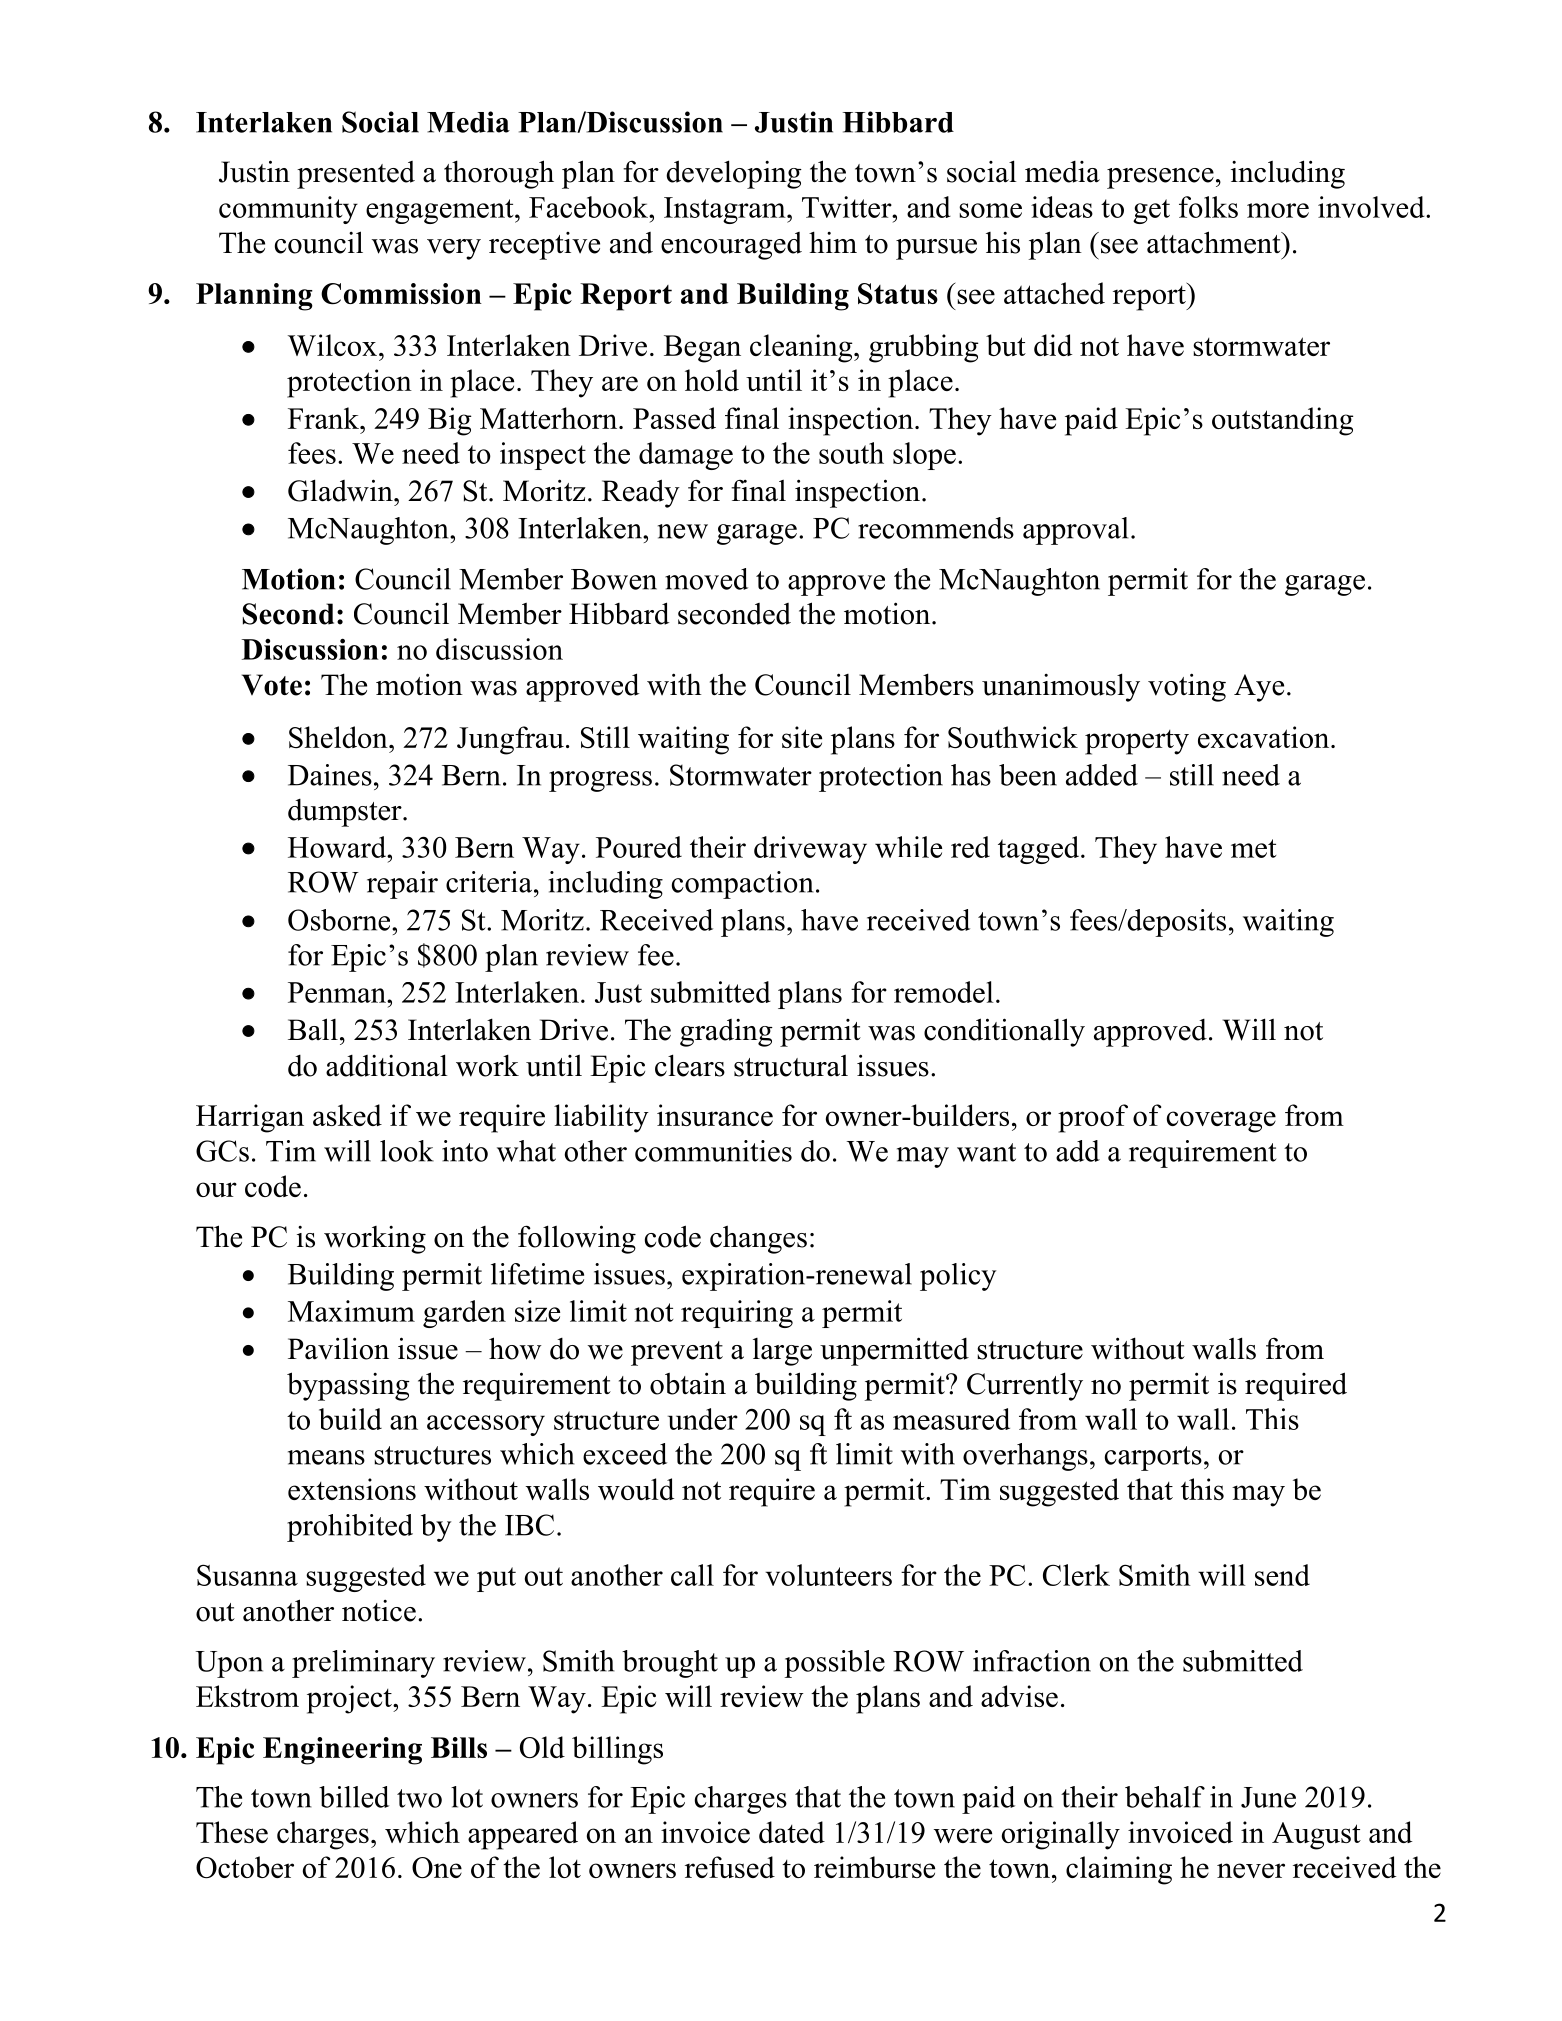  Describe the element at coordinates (354, 1797) in the image. I see `billed` at that location.
